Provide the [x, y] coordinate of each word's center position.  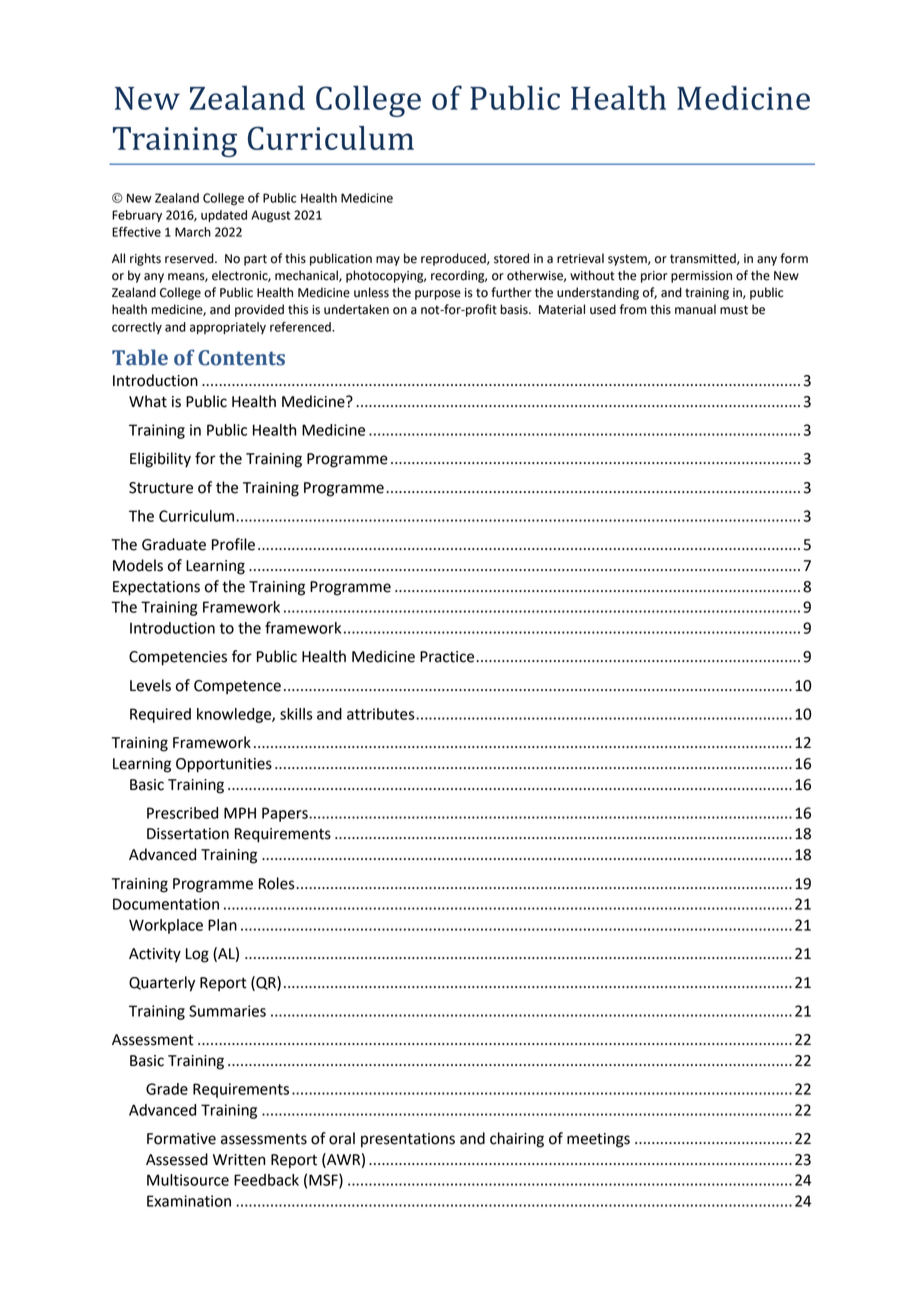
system [628, 260]
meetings [598, 1140]
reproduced [454, 259]
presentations [408, 1140]
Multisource [188, 1180]
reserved [190, 258]
